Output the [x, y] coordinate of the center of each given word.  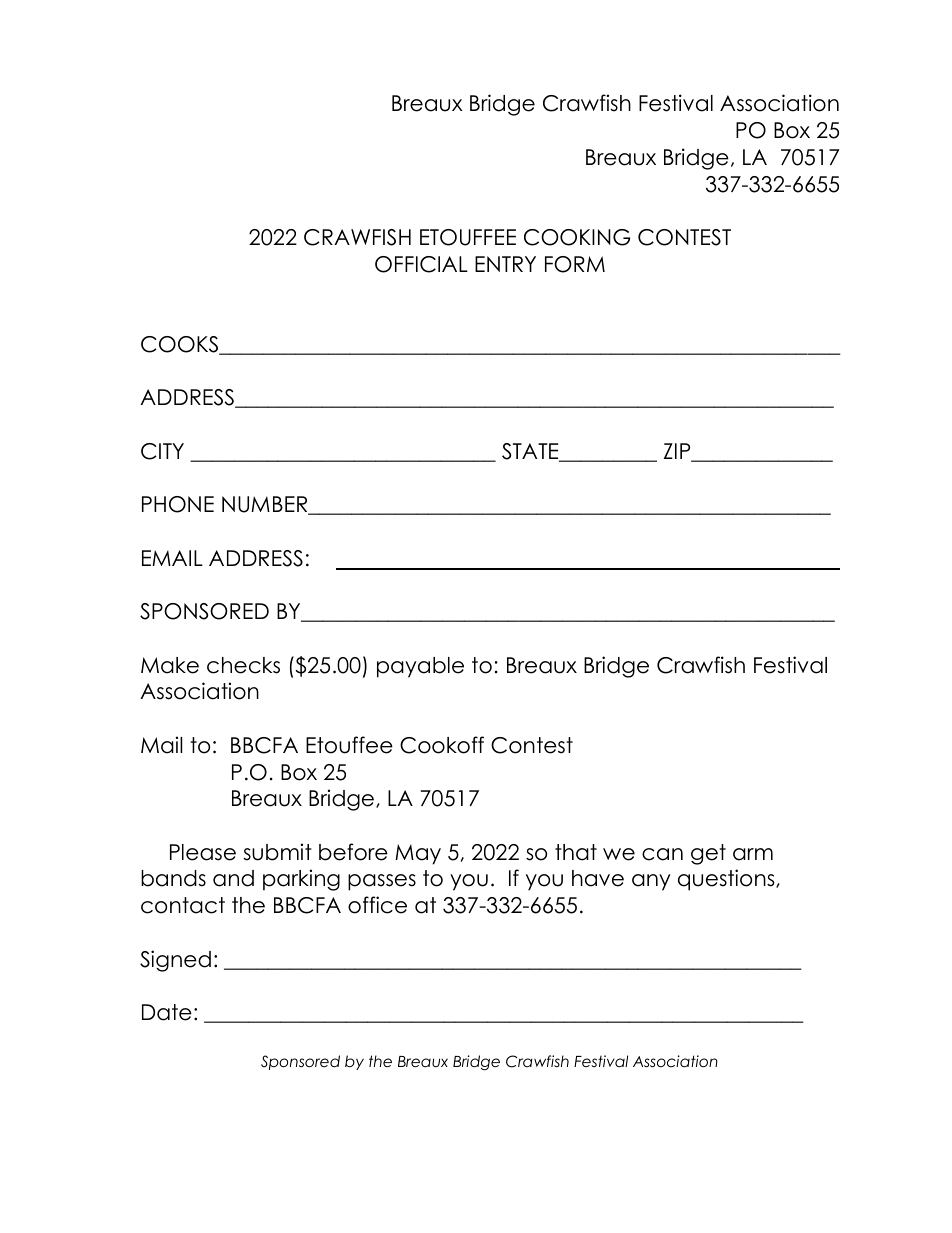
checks [243, 665]
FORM [575, 264]
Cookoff [442, 745]
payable [420, 667]
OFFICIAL [421, 264]
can [662, 854]
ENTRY [505, 264]
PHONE [178, 504]
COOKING [577, 237]
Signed [175, 961]
